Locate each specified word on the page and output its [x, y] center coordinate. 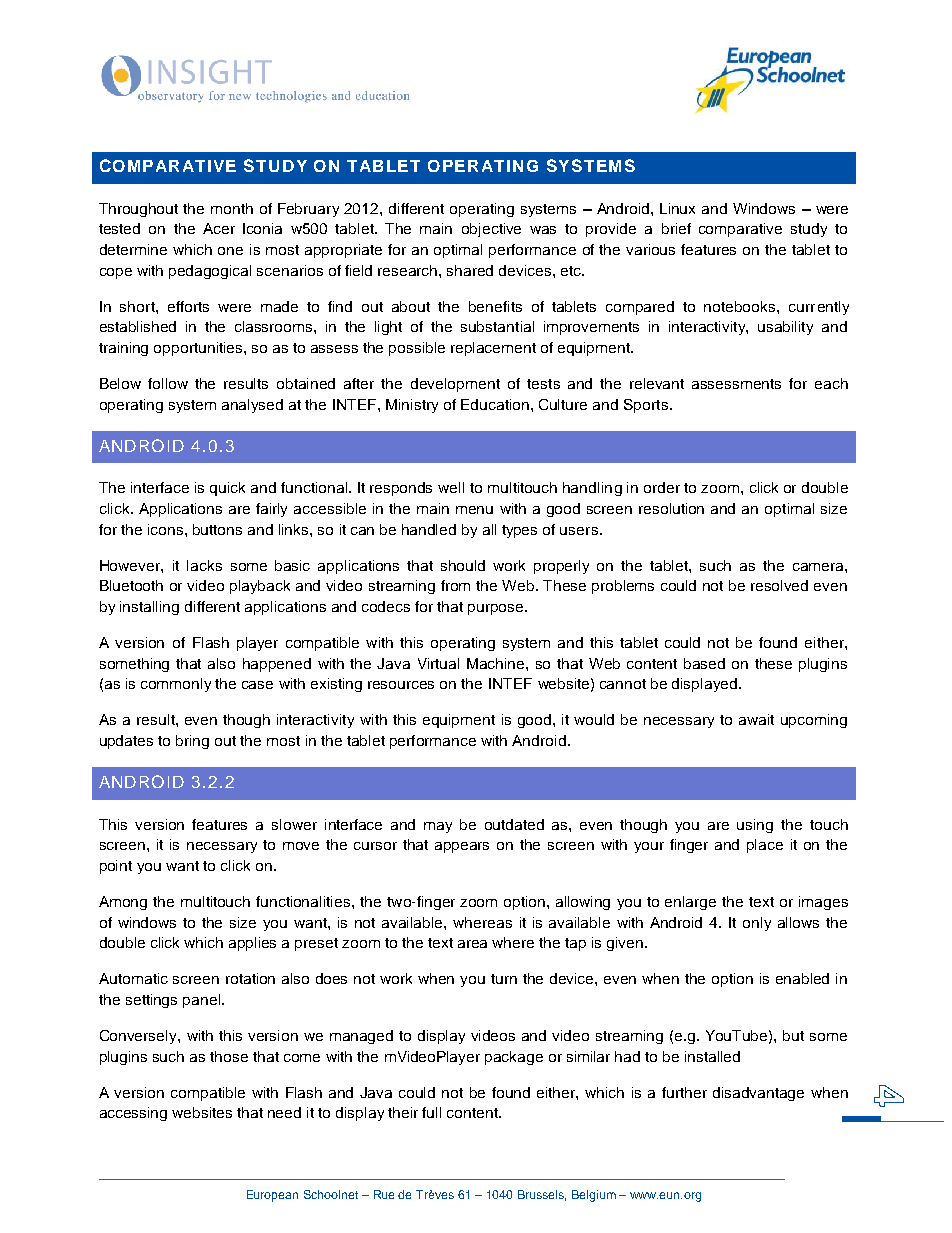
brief [676, 228]
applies [252, 944]
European [272, 1196]
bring [192, 742]
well [451, 487]
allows [798, 922]
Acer [219, 228]
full [431, 1112]
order [662, 487]
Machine [497, 663]
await [756, 719]
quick [227, 489]
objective [491, 230]
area [472, 944]
